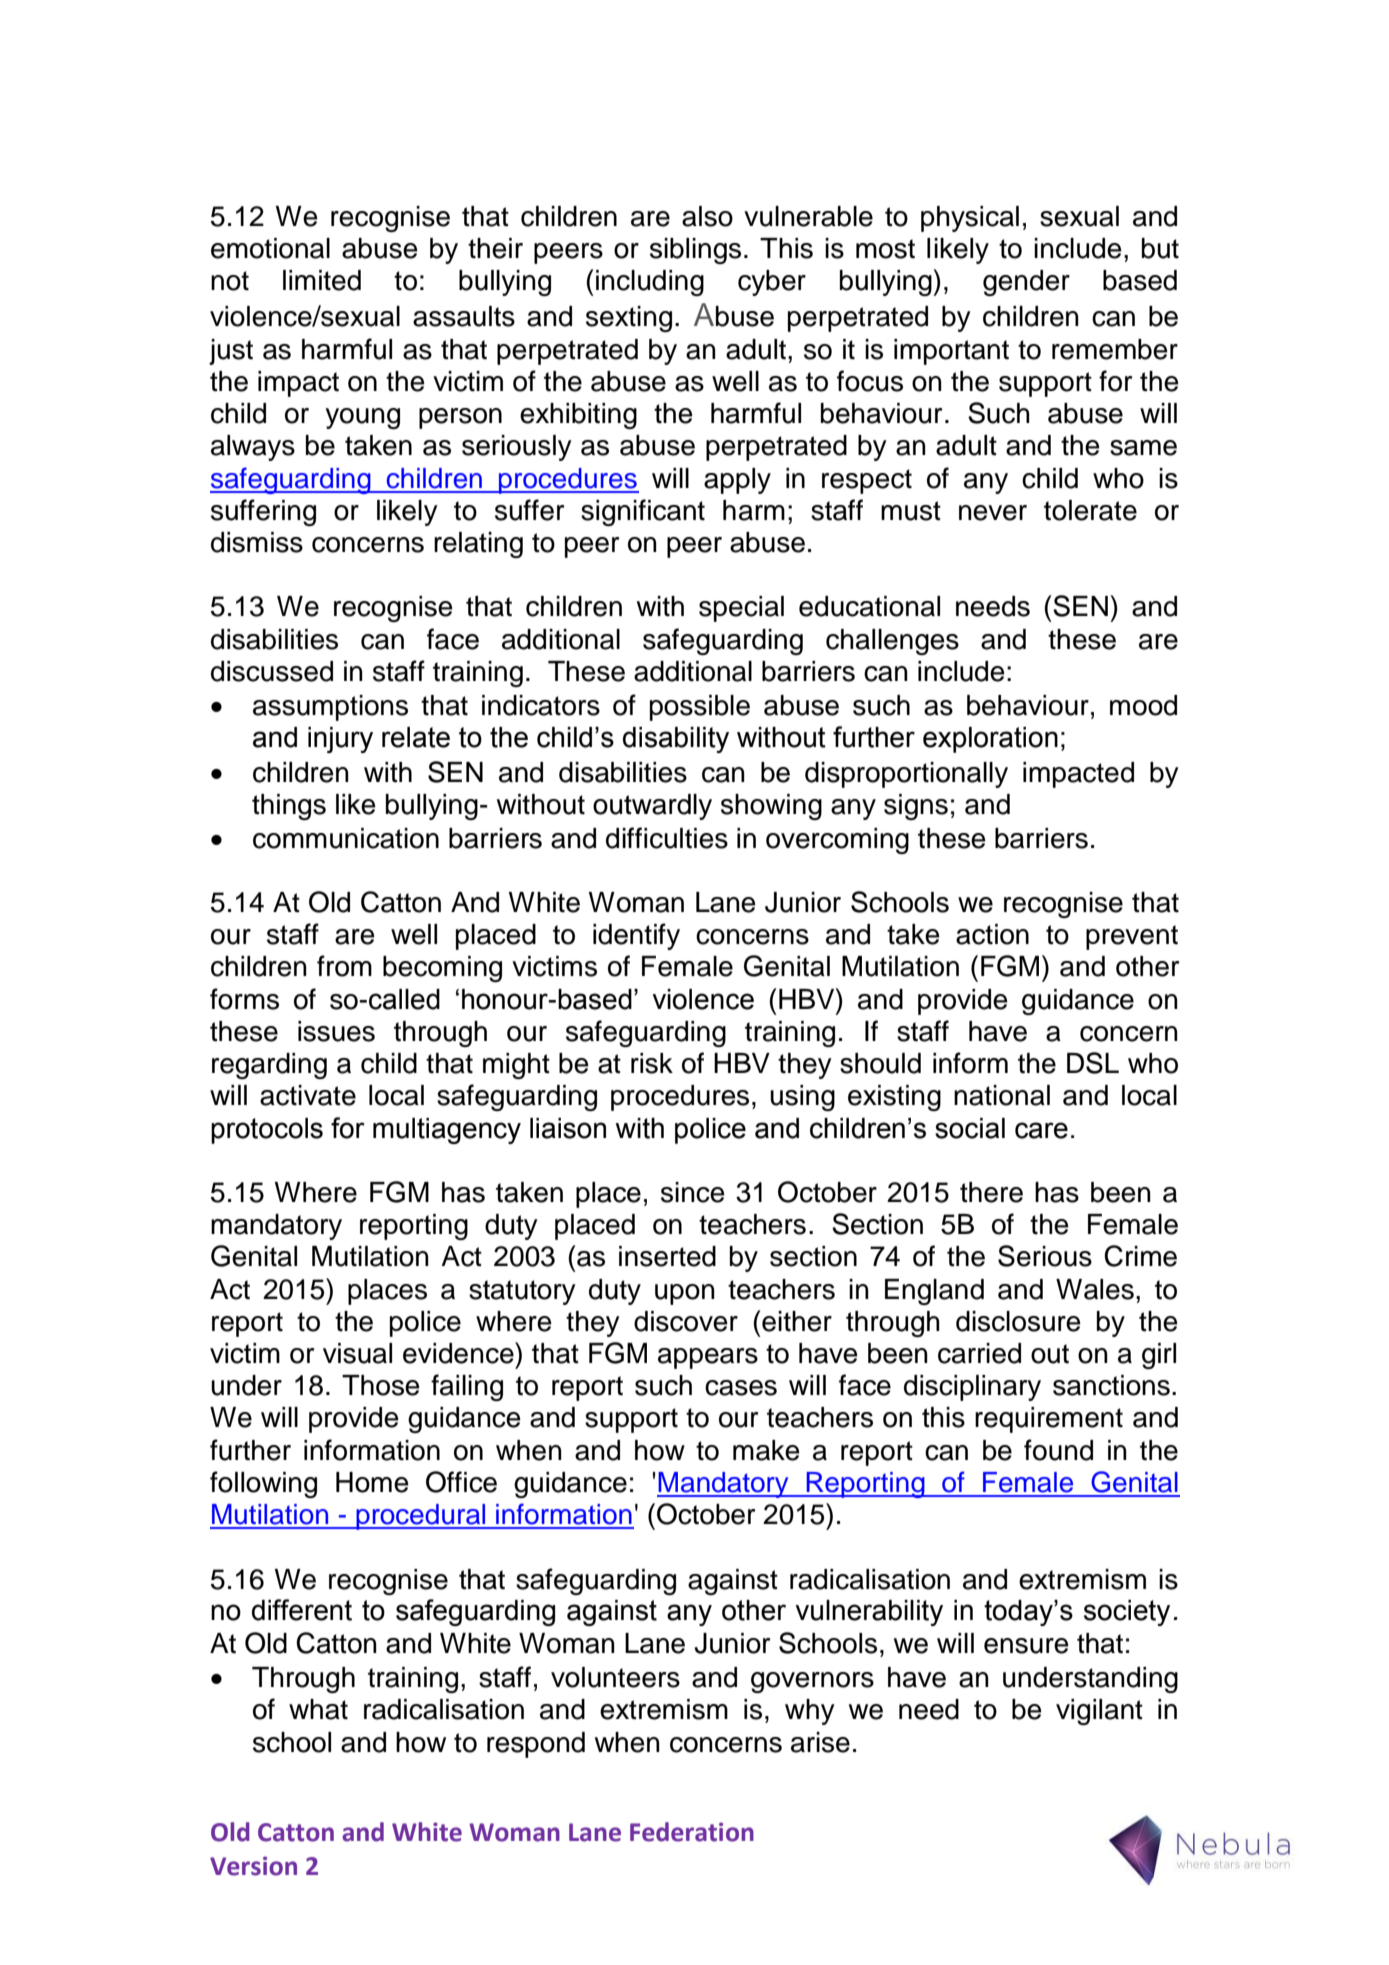 The height and width of the screenshot is (1965, 1389). I want to click on possible, so click(700, 708).
